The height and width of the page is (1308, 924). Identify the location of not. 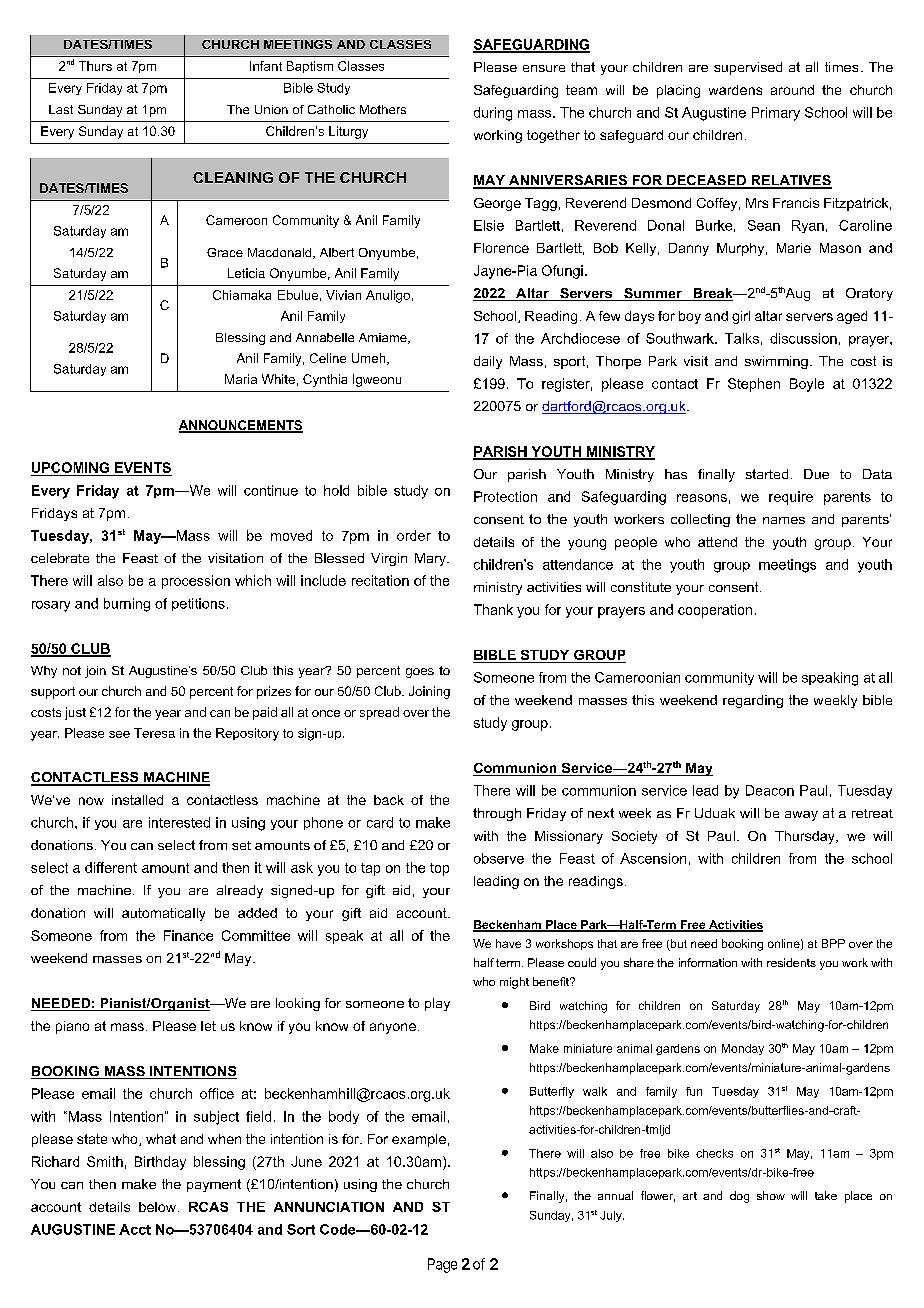
(72, 670).
